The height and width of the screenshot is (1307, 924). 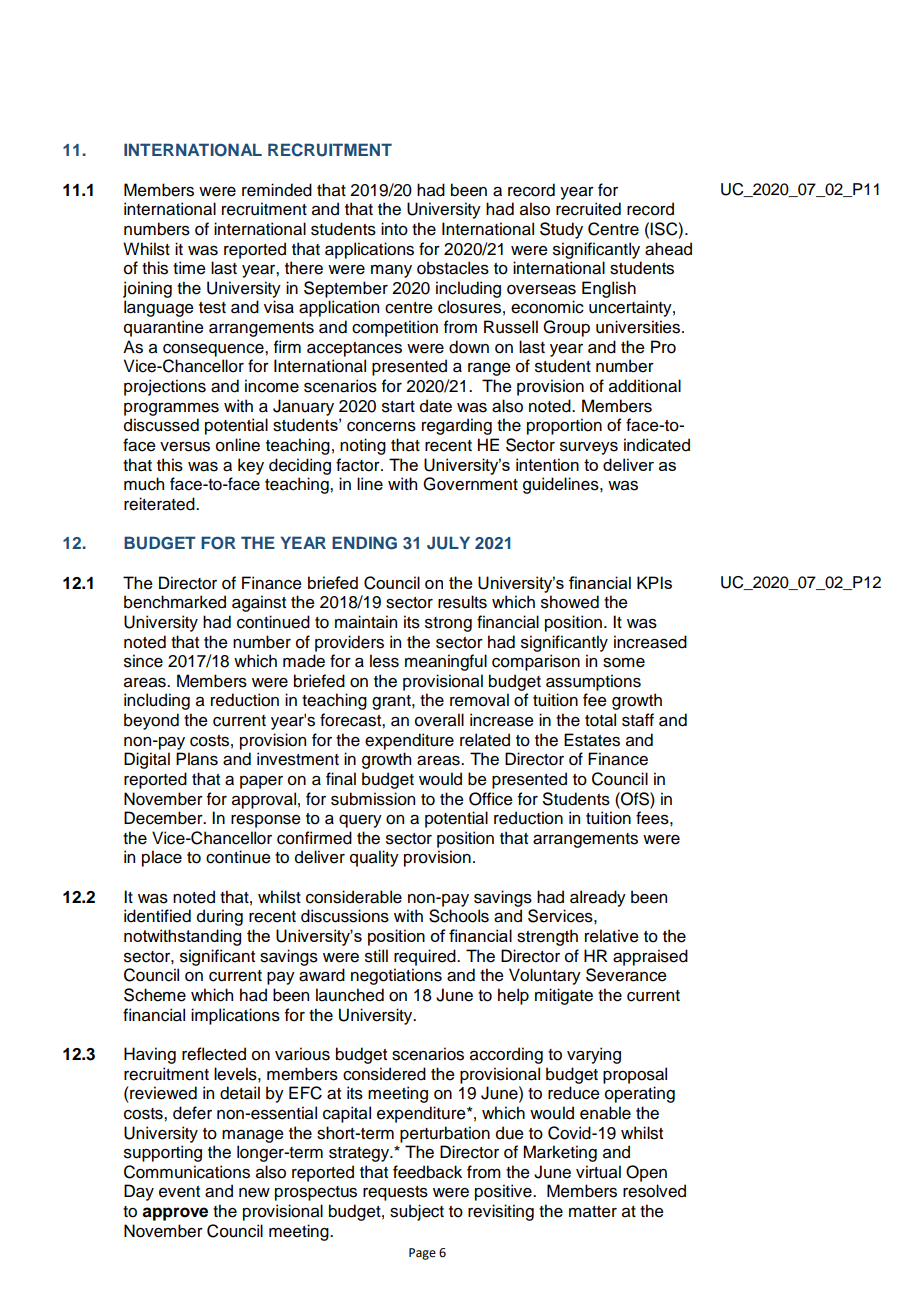 I want to click on approve, so click(x=175, y=1214).
